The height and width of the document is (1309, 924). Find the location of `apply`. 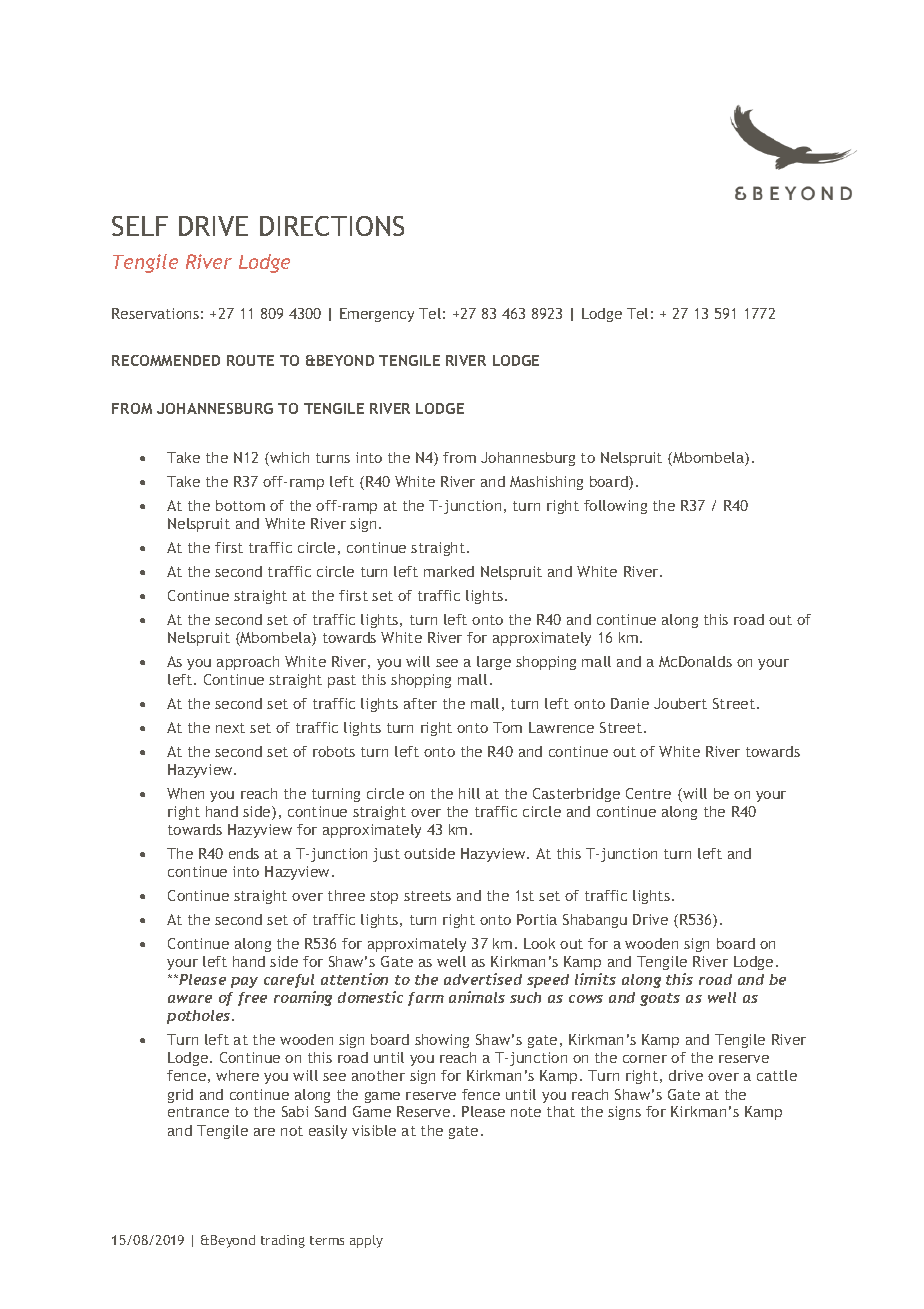

apply is located at coordinates (366, 1241).
